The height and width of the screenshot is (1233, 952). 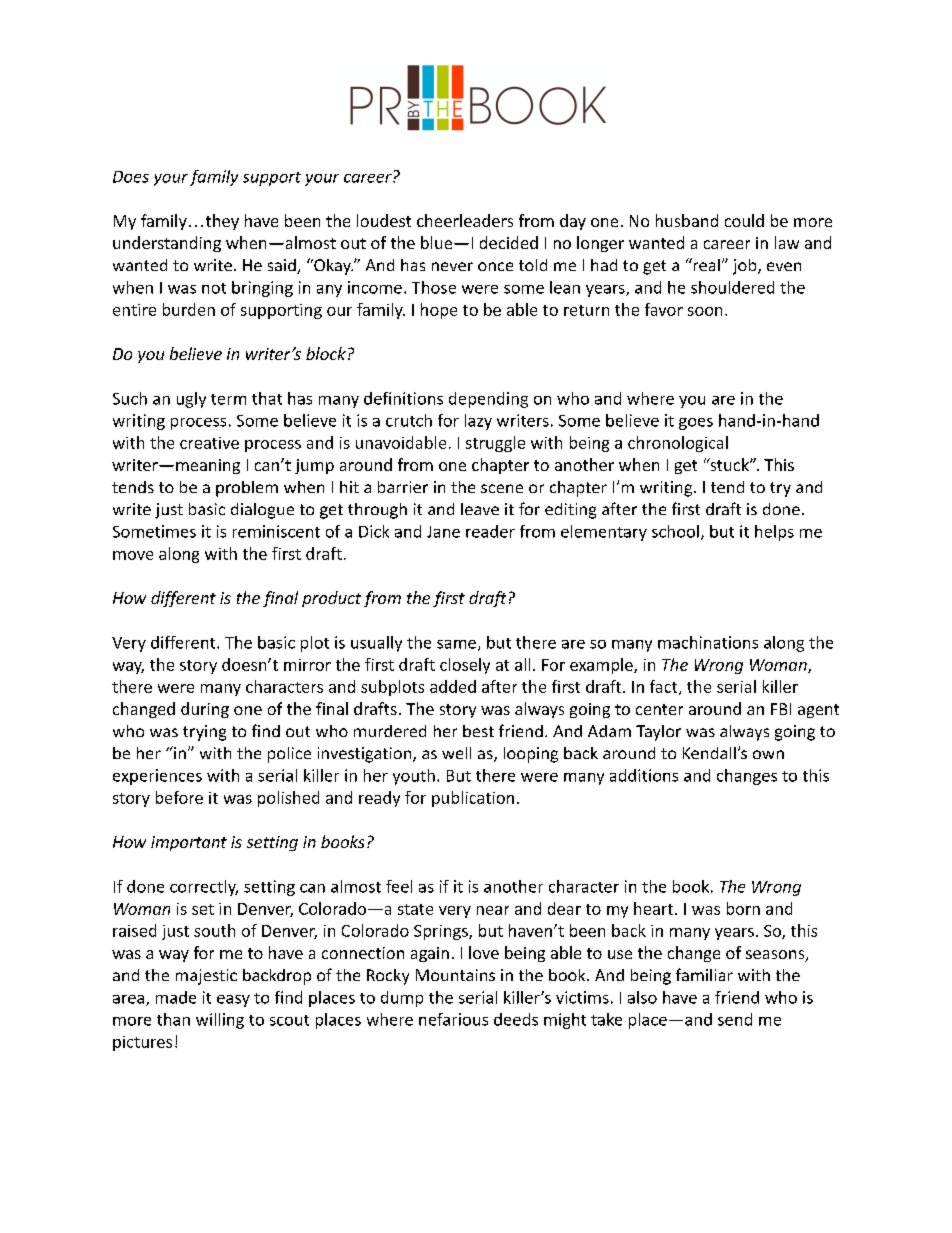 What do you see at coordinates (220, 1021) in the screenshot?
I see `willing` at bounding box center [220, 1021].
